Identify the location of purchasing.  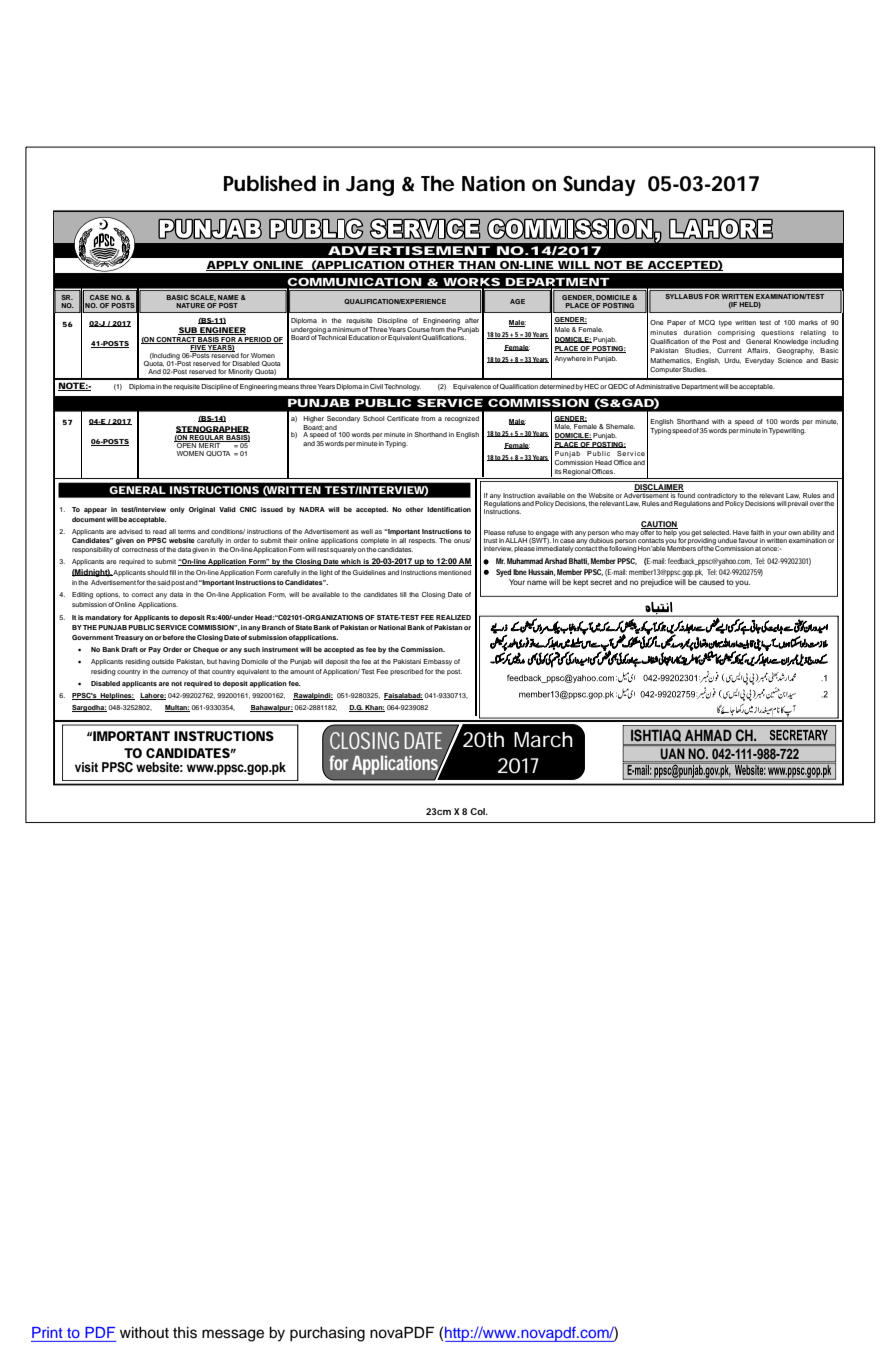
(327, 1334).
